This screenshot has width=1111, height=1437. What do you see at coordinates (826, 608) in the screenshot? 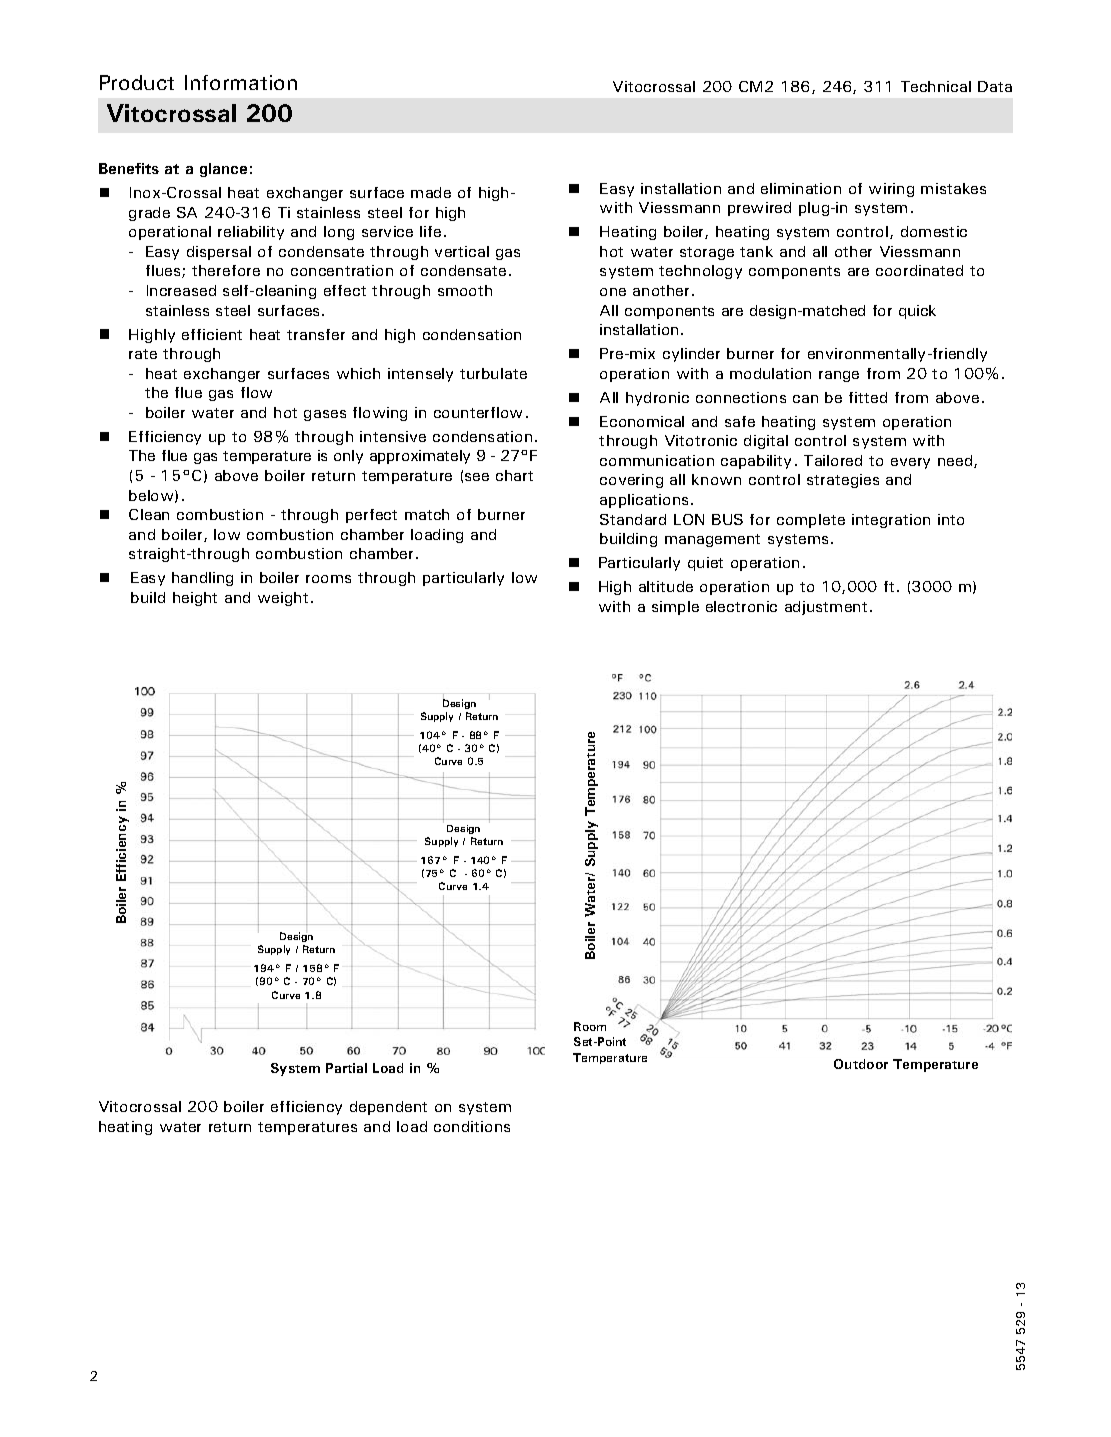
I see `adjustment` at bounding box center [826, 608].
